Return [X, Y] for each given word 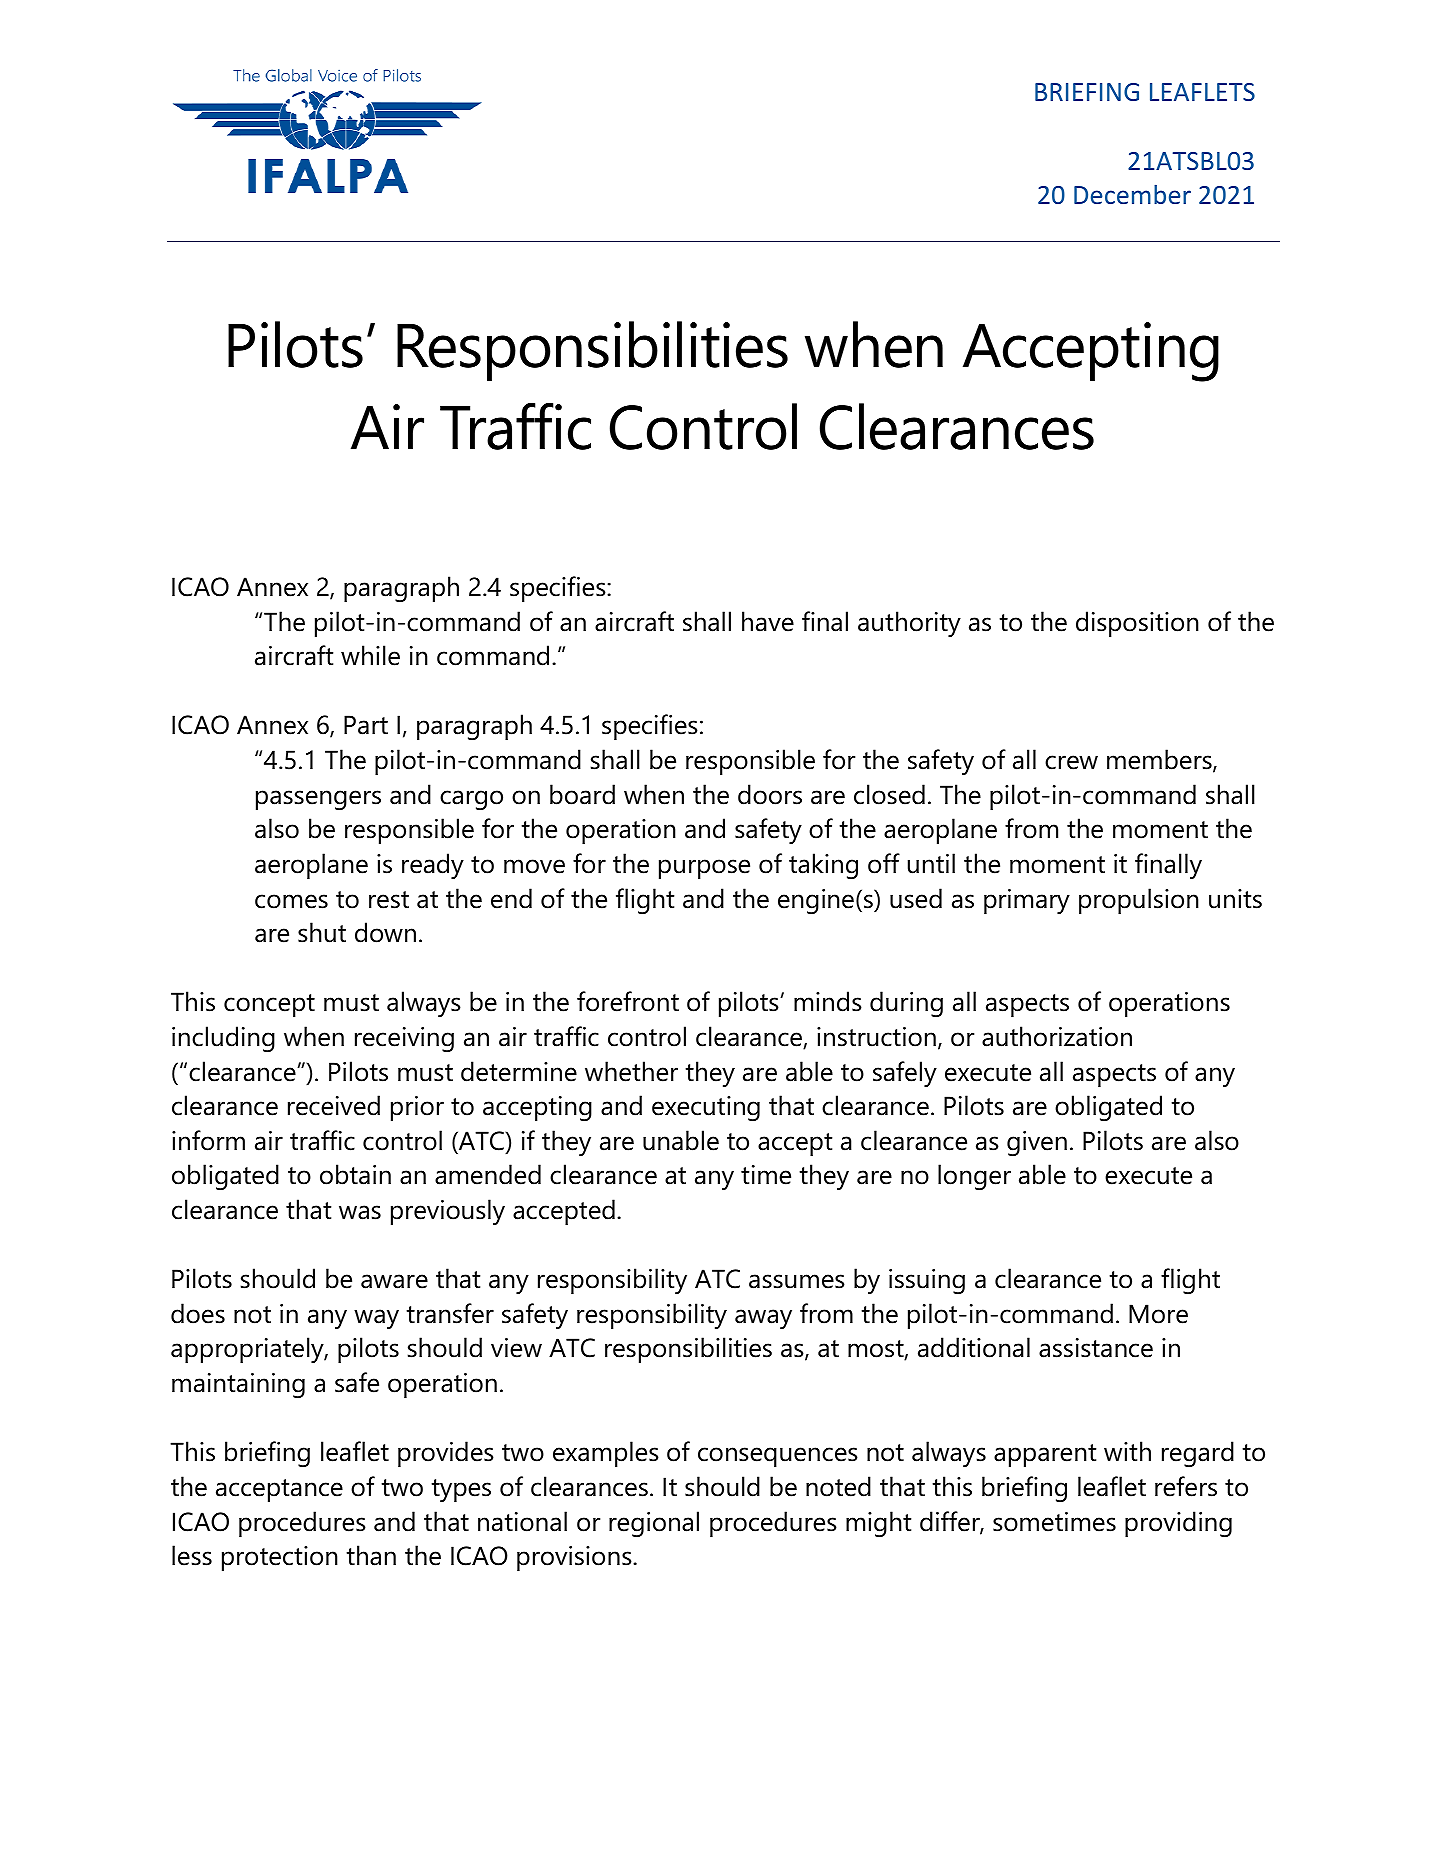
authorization [1057, 1036]
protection [280, 1558]
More [1158, 1314]
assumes [797, 1281]
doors [770, 794]
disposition [1137, 624]
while [370, 655]
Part [366, 725]
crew [1071, 762]
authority [909, 624]
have [768, 621]
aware [394, 1281]
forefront [628, 1001]
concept [269, 1005]
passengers [318, 800]
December [1132, 194]
